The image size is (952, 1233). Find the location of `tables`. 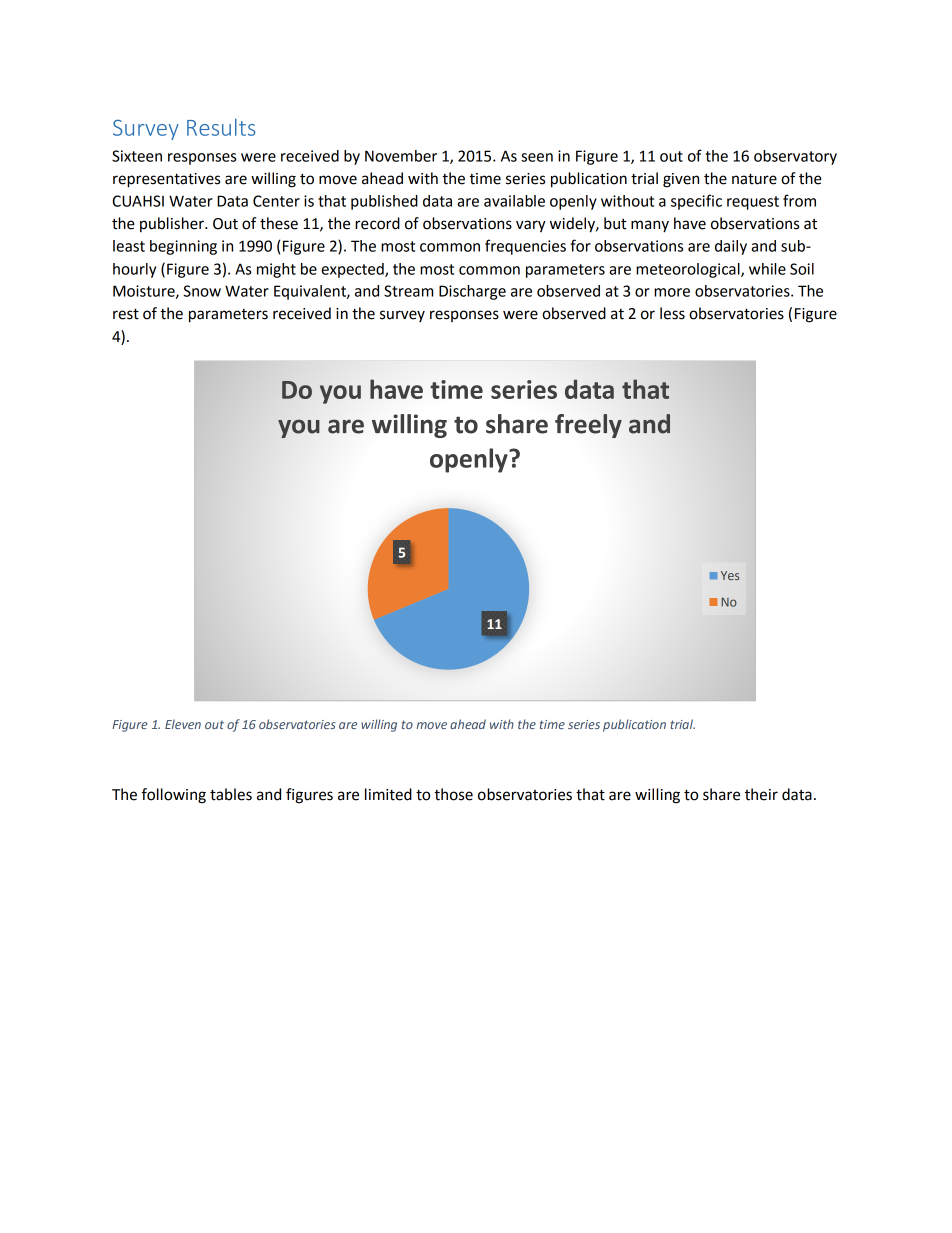

tables is located at coordinates (231, 794).
